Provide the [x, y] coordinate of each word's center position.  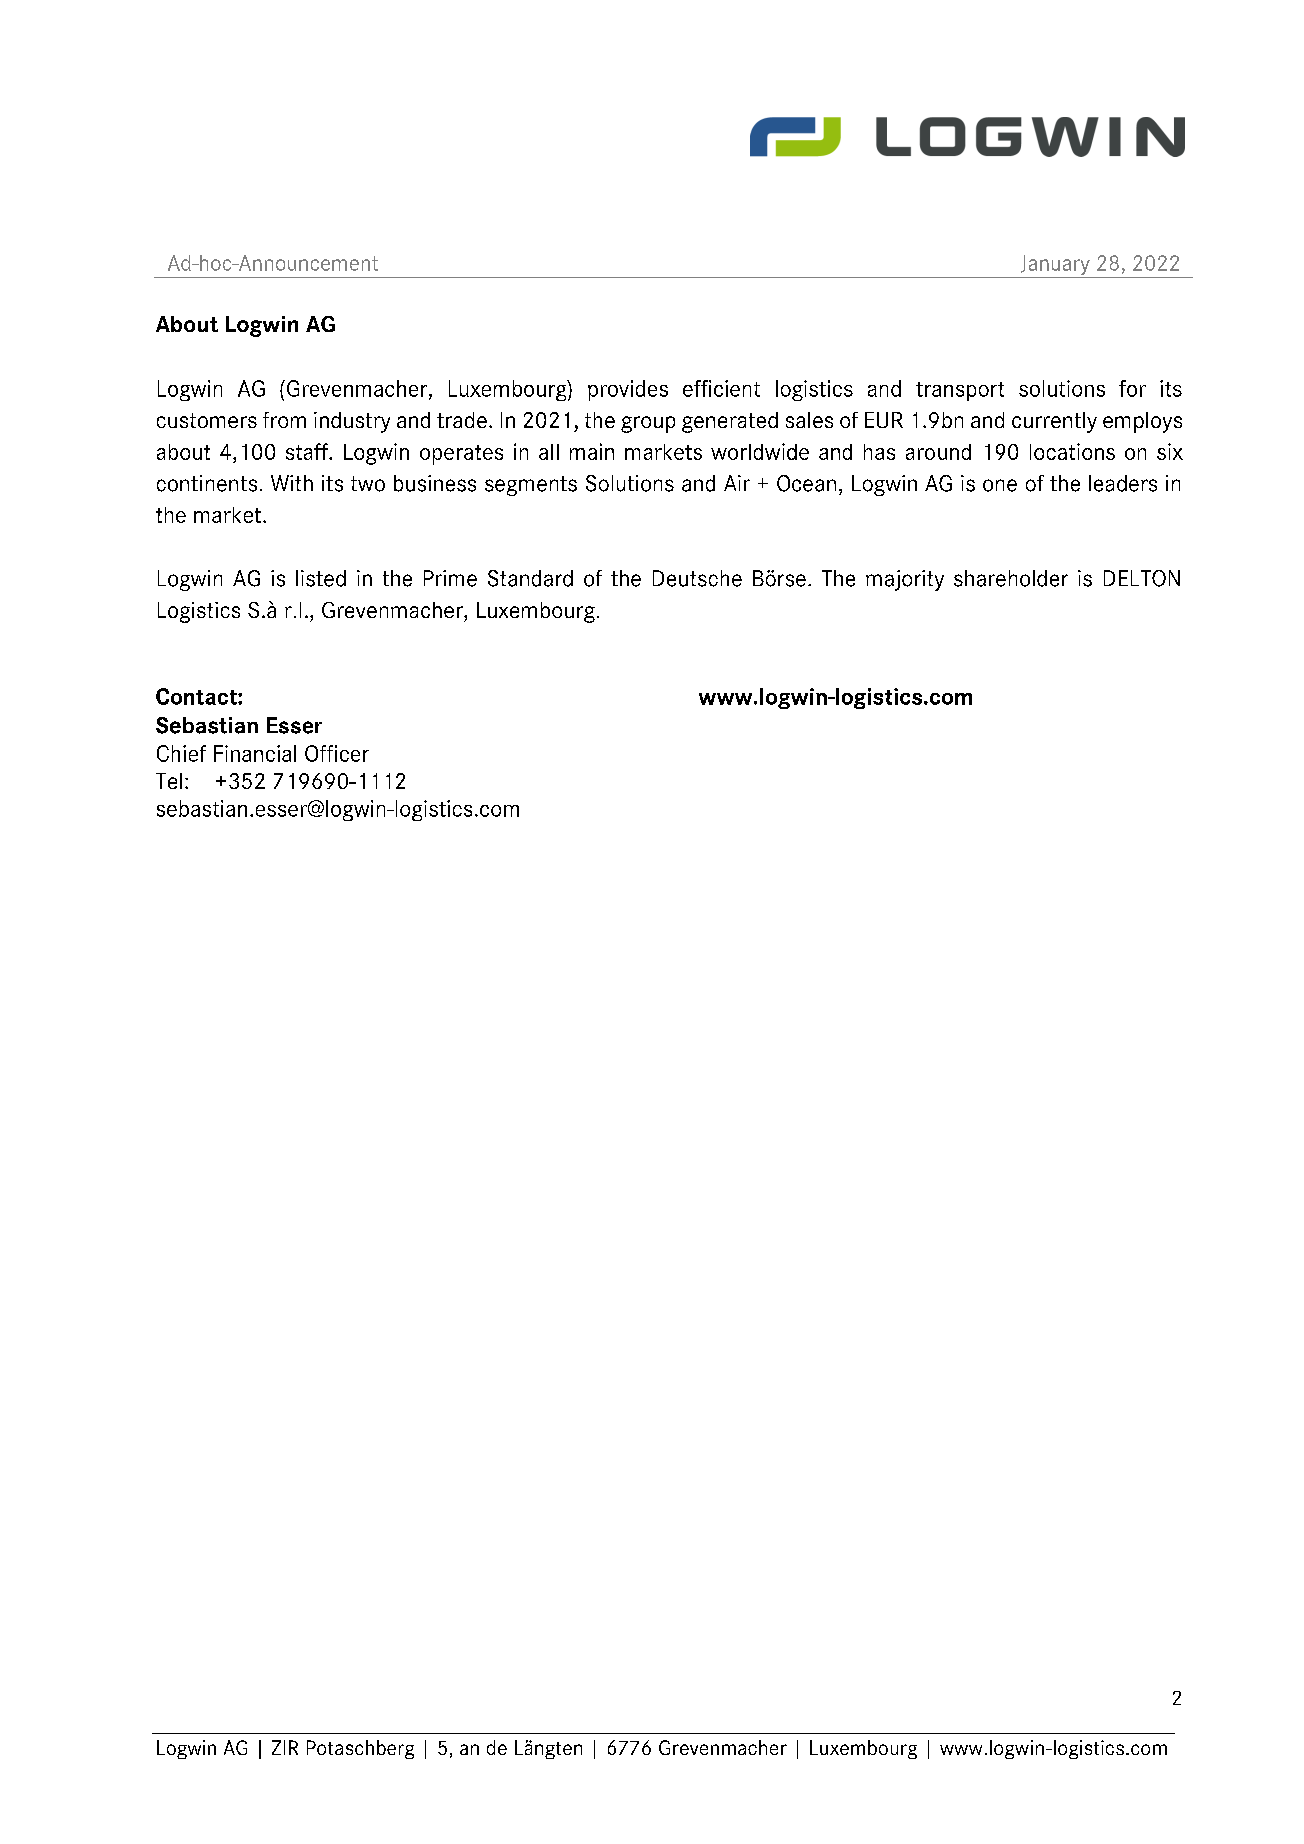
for [1132, 388]
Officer [337, 753]
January [1055, 266]
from [284, 420]
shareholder [1011, 578]
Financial [255, 753]
